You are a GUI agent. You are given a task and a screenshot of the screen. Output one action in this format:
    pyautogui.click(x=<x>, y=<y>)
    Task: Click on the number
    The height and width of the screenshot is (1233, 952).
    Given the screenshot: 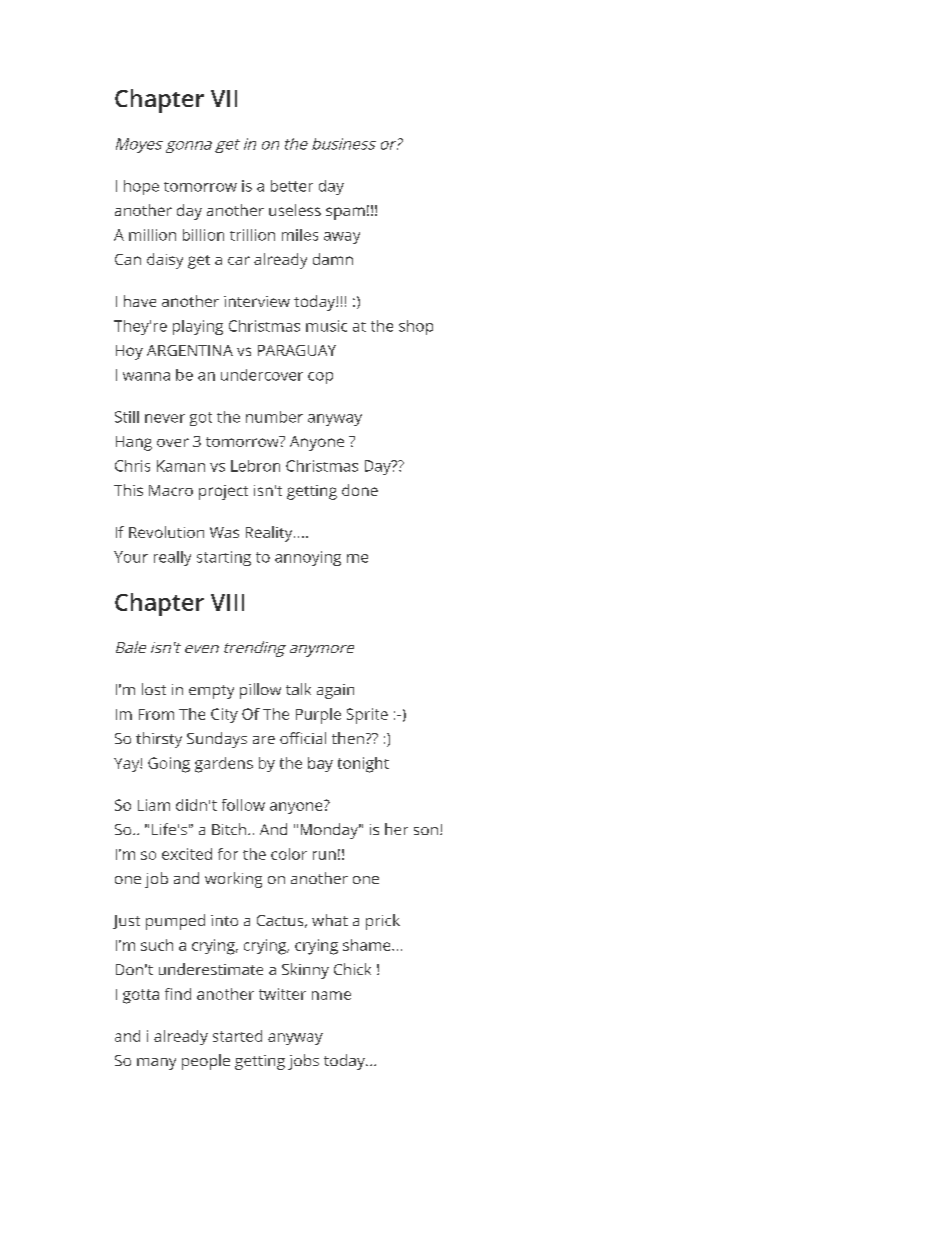 What is the action you would take?
    pyautogui.click(x=274, y=417)
